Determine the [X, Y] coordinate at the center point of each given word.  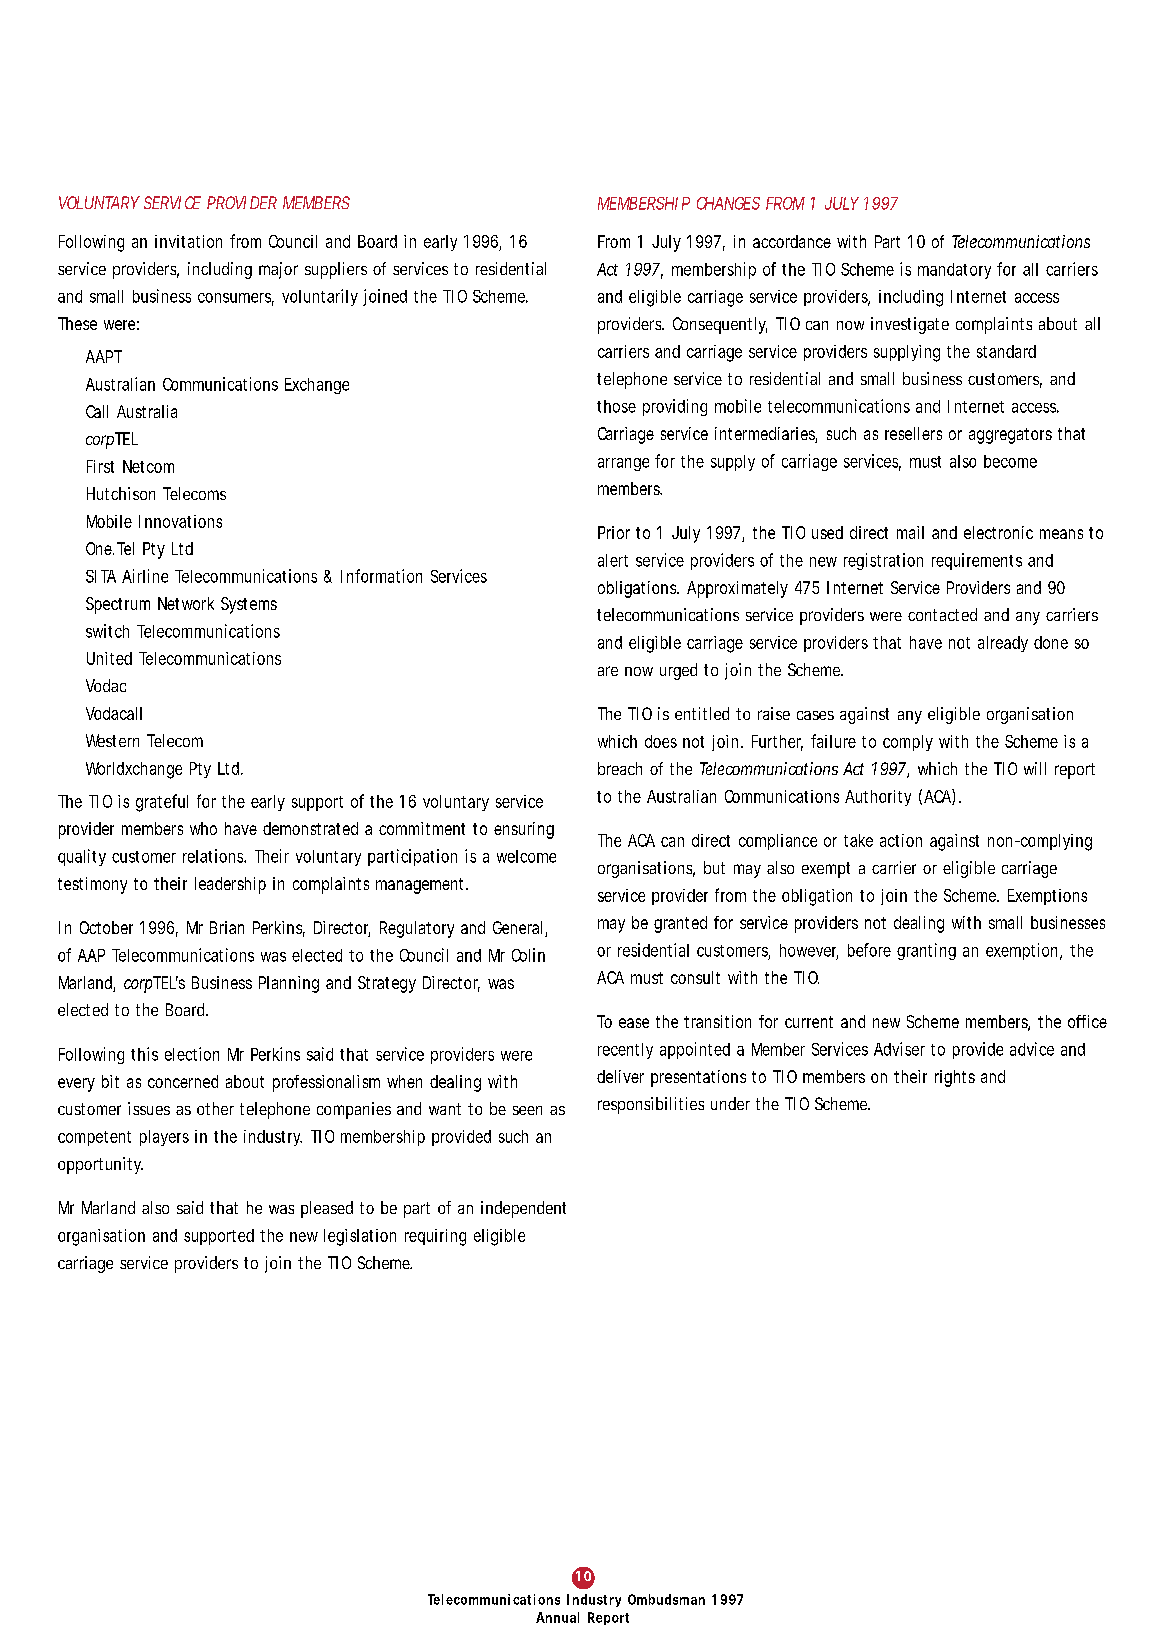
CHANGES [728, 203]
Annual [557, 1617]
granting [926, 951]
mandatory [954, 271]
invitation [188, 241]
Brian [227, 927]
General [517, 927]
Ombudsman [666, 1599]
